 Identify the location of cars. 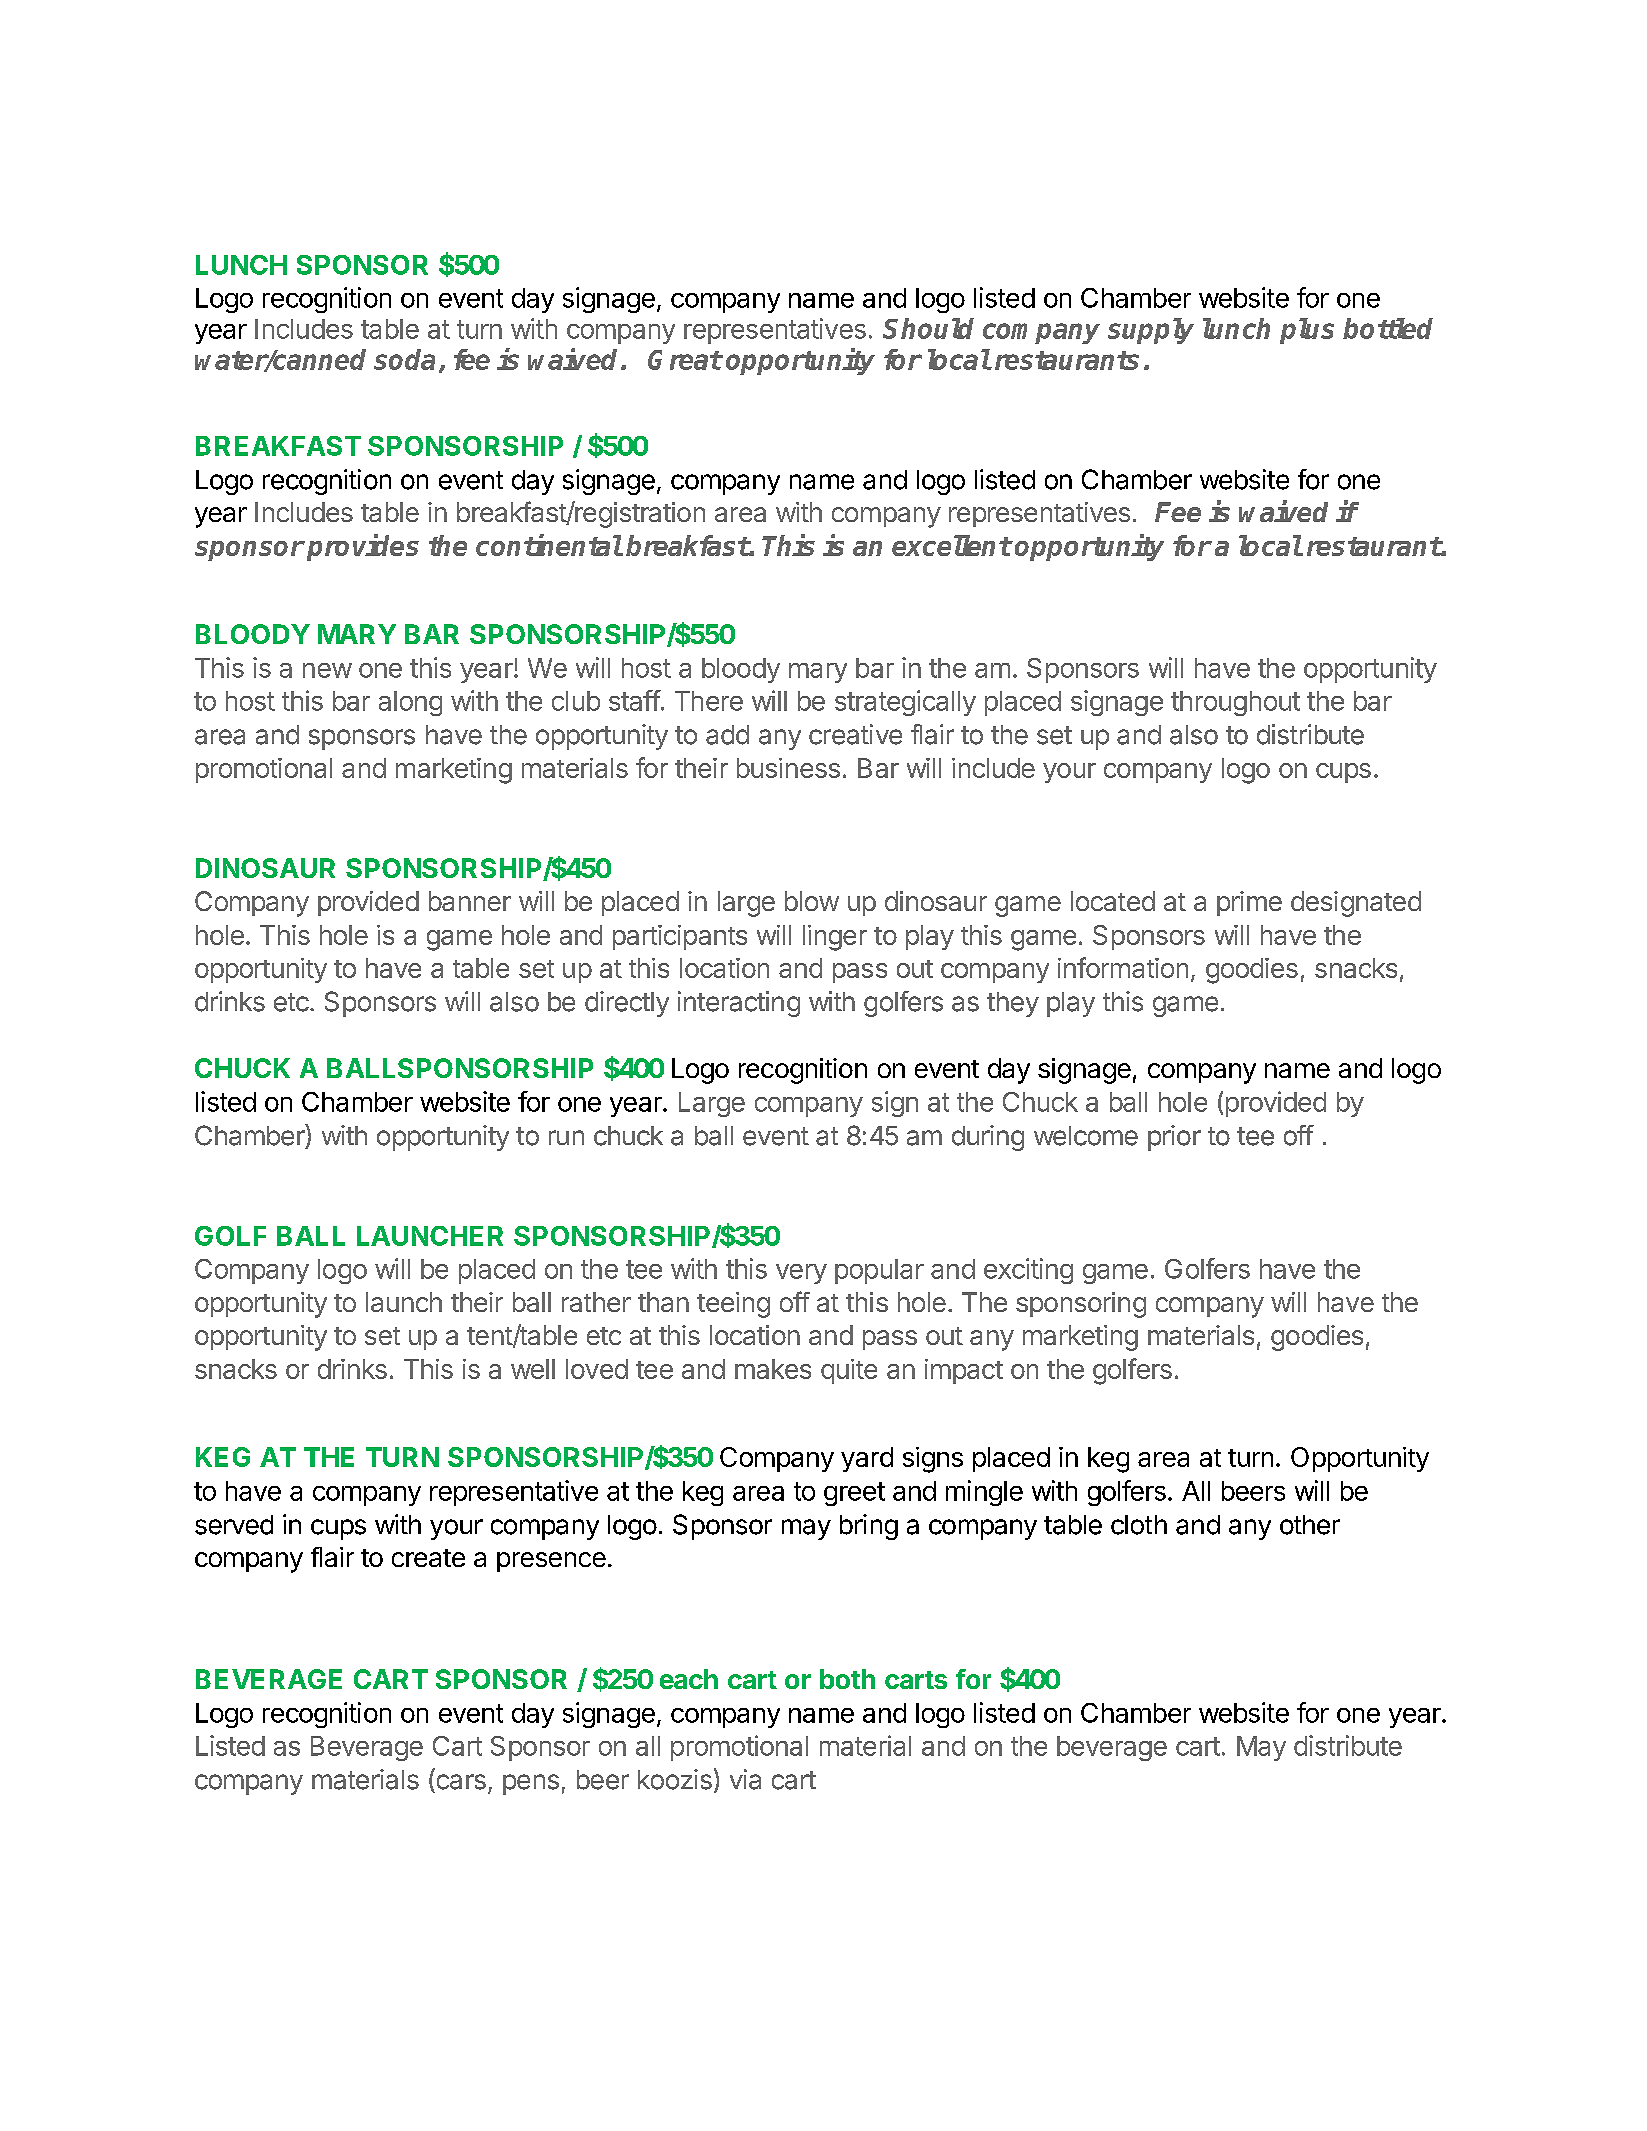
(461, 1782).
